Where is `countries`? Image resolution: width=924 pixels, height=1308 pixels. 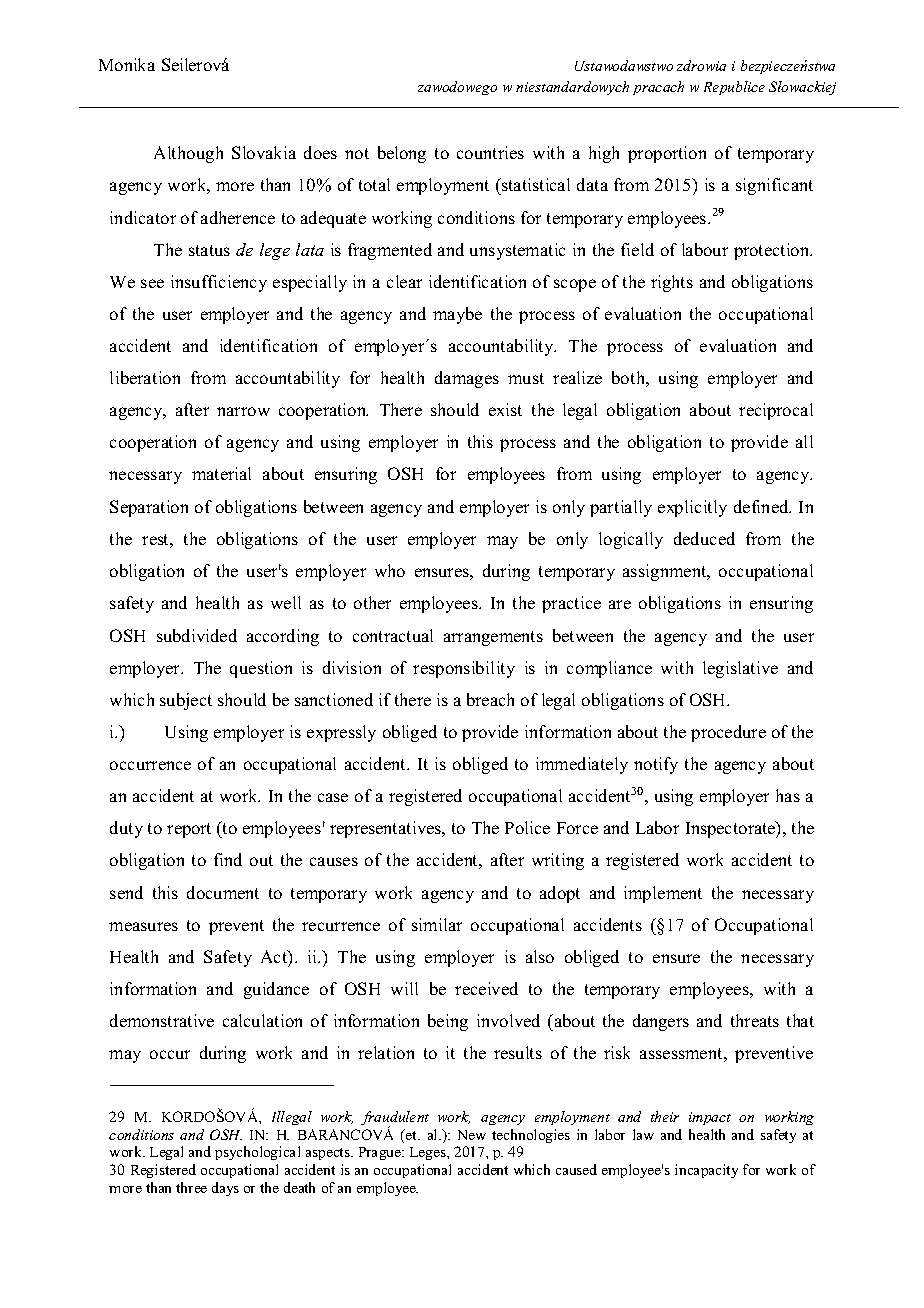 countries is located at coordinates (490, 152).
